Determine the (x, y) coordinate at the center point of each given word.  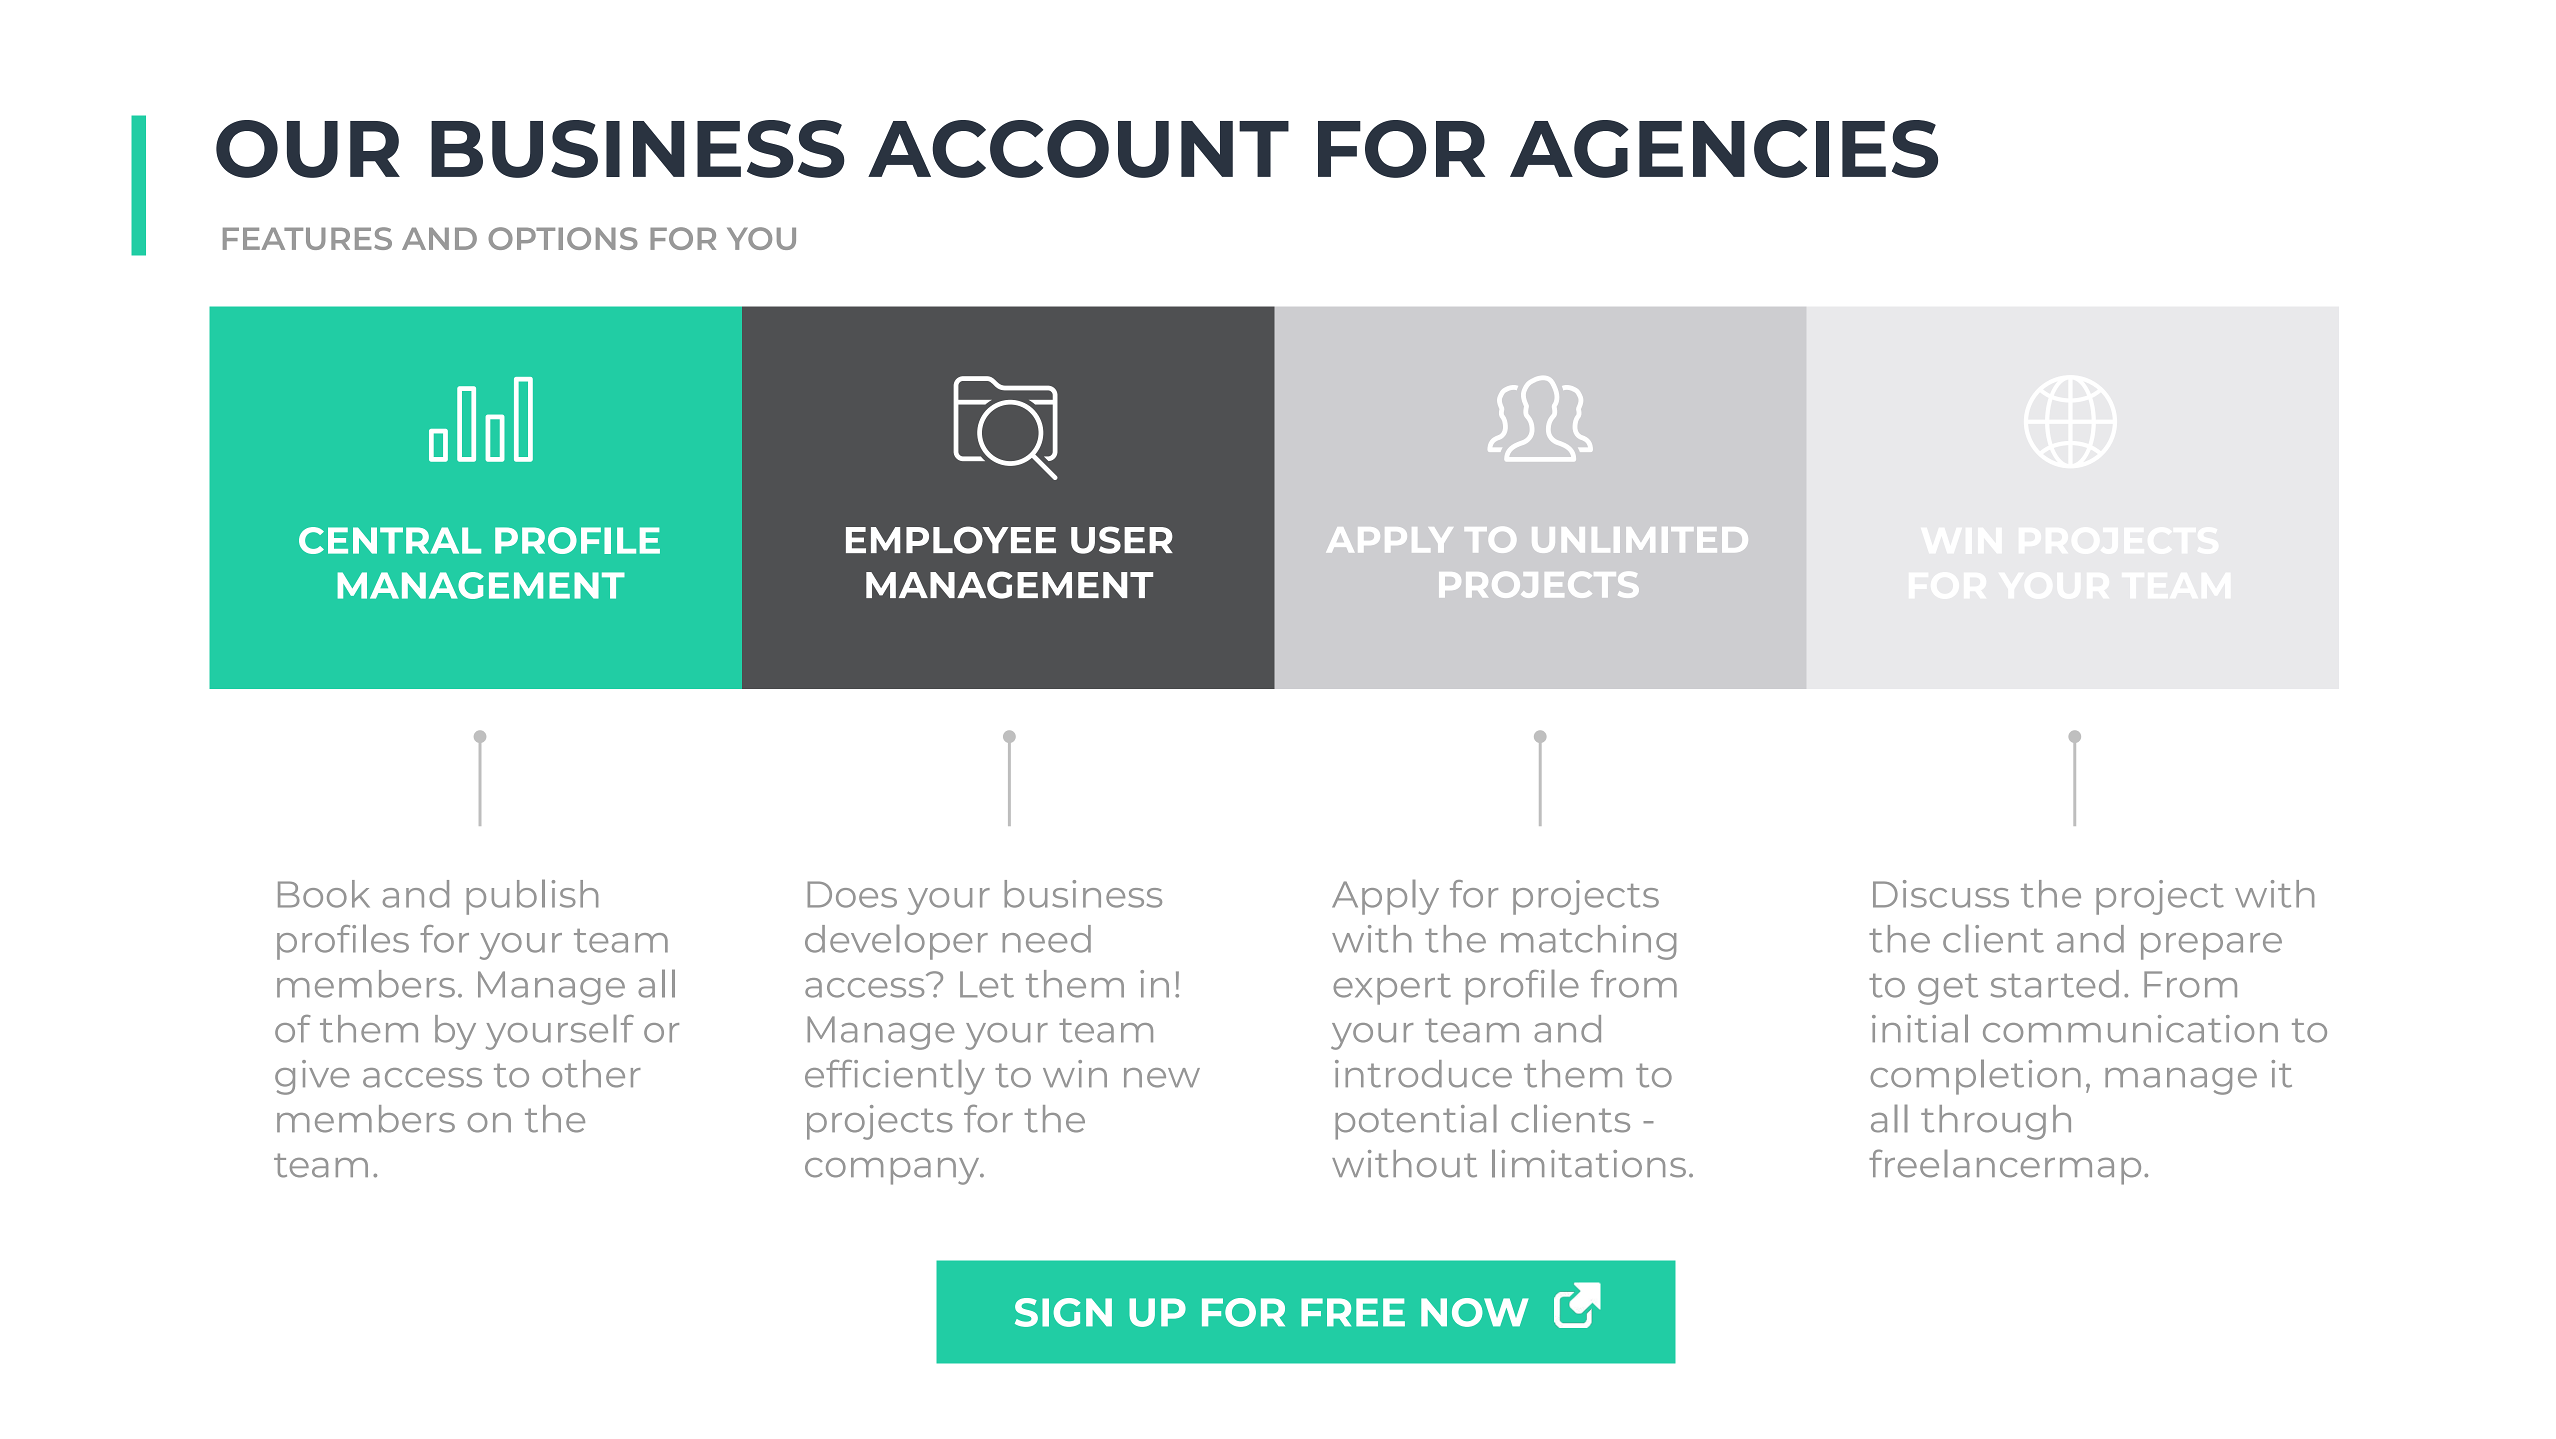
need (1047, 939)
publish (532, 897)
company (893, 1171)
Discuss (1941, 894)
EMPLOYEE (951, 540)
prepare (2211, 946)
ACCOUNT (1078, 149)
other (591, 1074)
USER (1122, 540)
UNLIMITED (1640, 540)
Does (852, 894)
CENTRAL (390, 540)
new (1162, 1078)
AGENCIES (1724, 149)
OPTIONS (563, 238)
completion (1975, 1077)
